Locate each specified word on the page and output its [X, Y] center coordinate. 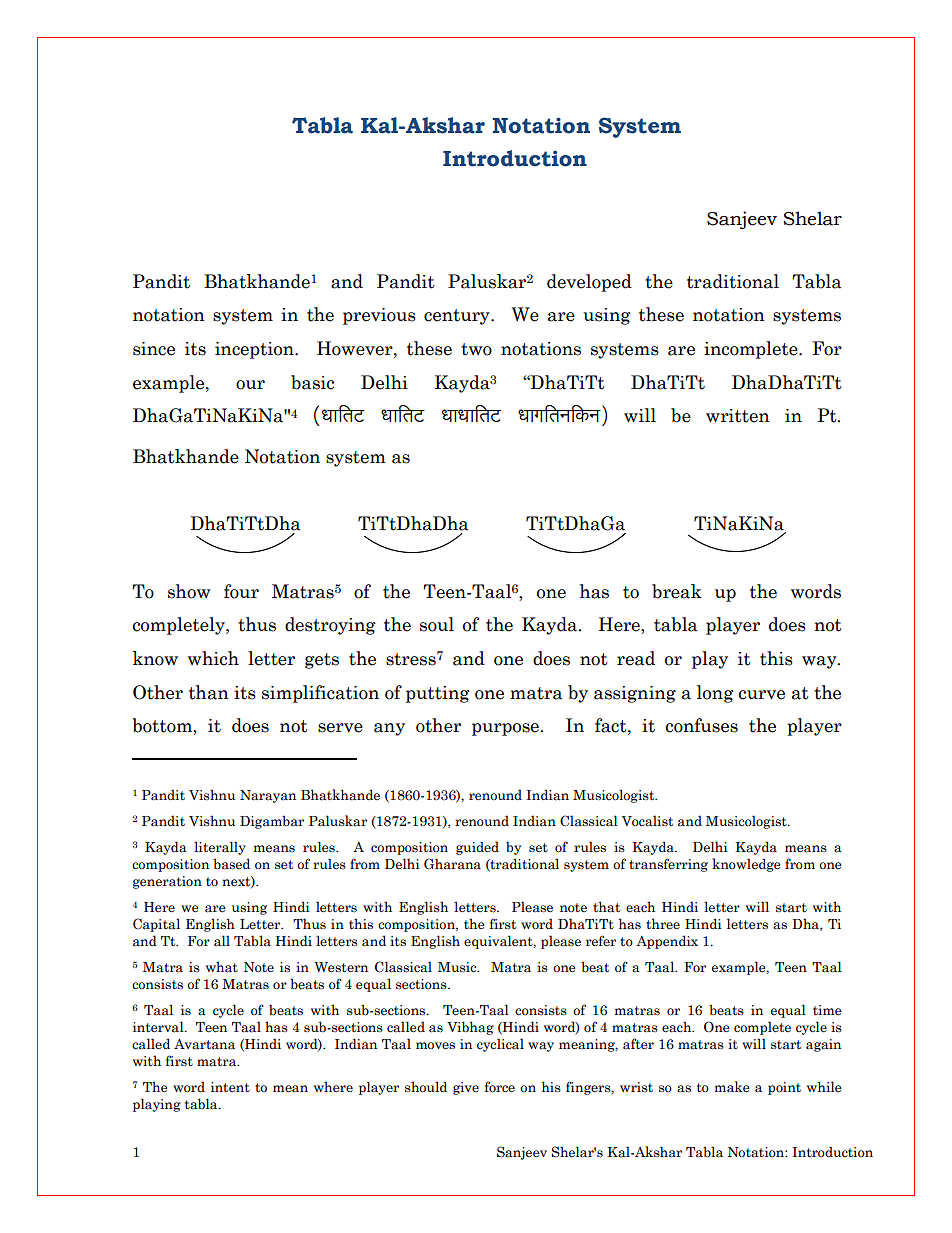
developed [589, 283]
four [241, 591]
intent [230, 1087]
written [738, 416]
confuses [702, 725]
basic [312, 382]
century [458, 317]
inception [255, 350]
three [663, 924]
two [476, 349]
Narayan [268, 796]
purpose [506, 729]
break [677, 591]
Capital [156, 925]
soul [437, 624]
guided [477, 848]
